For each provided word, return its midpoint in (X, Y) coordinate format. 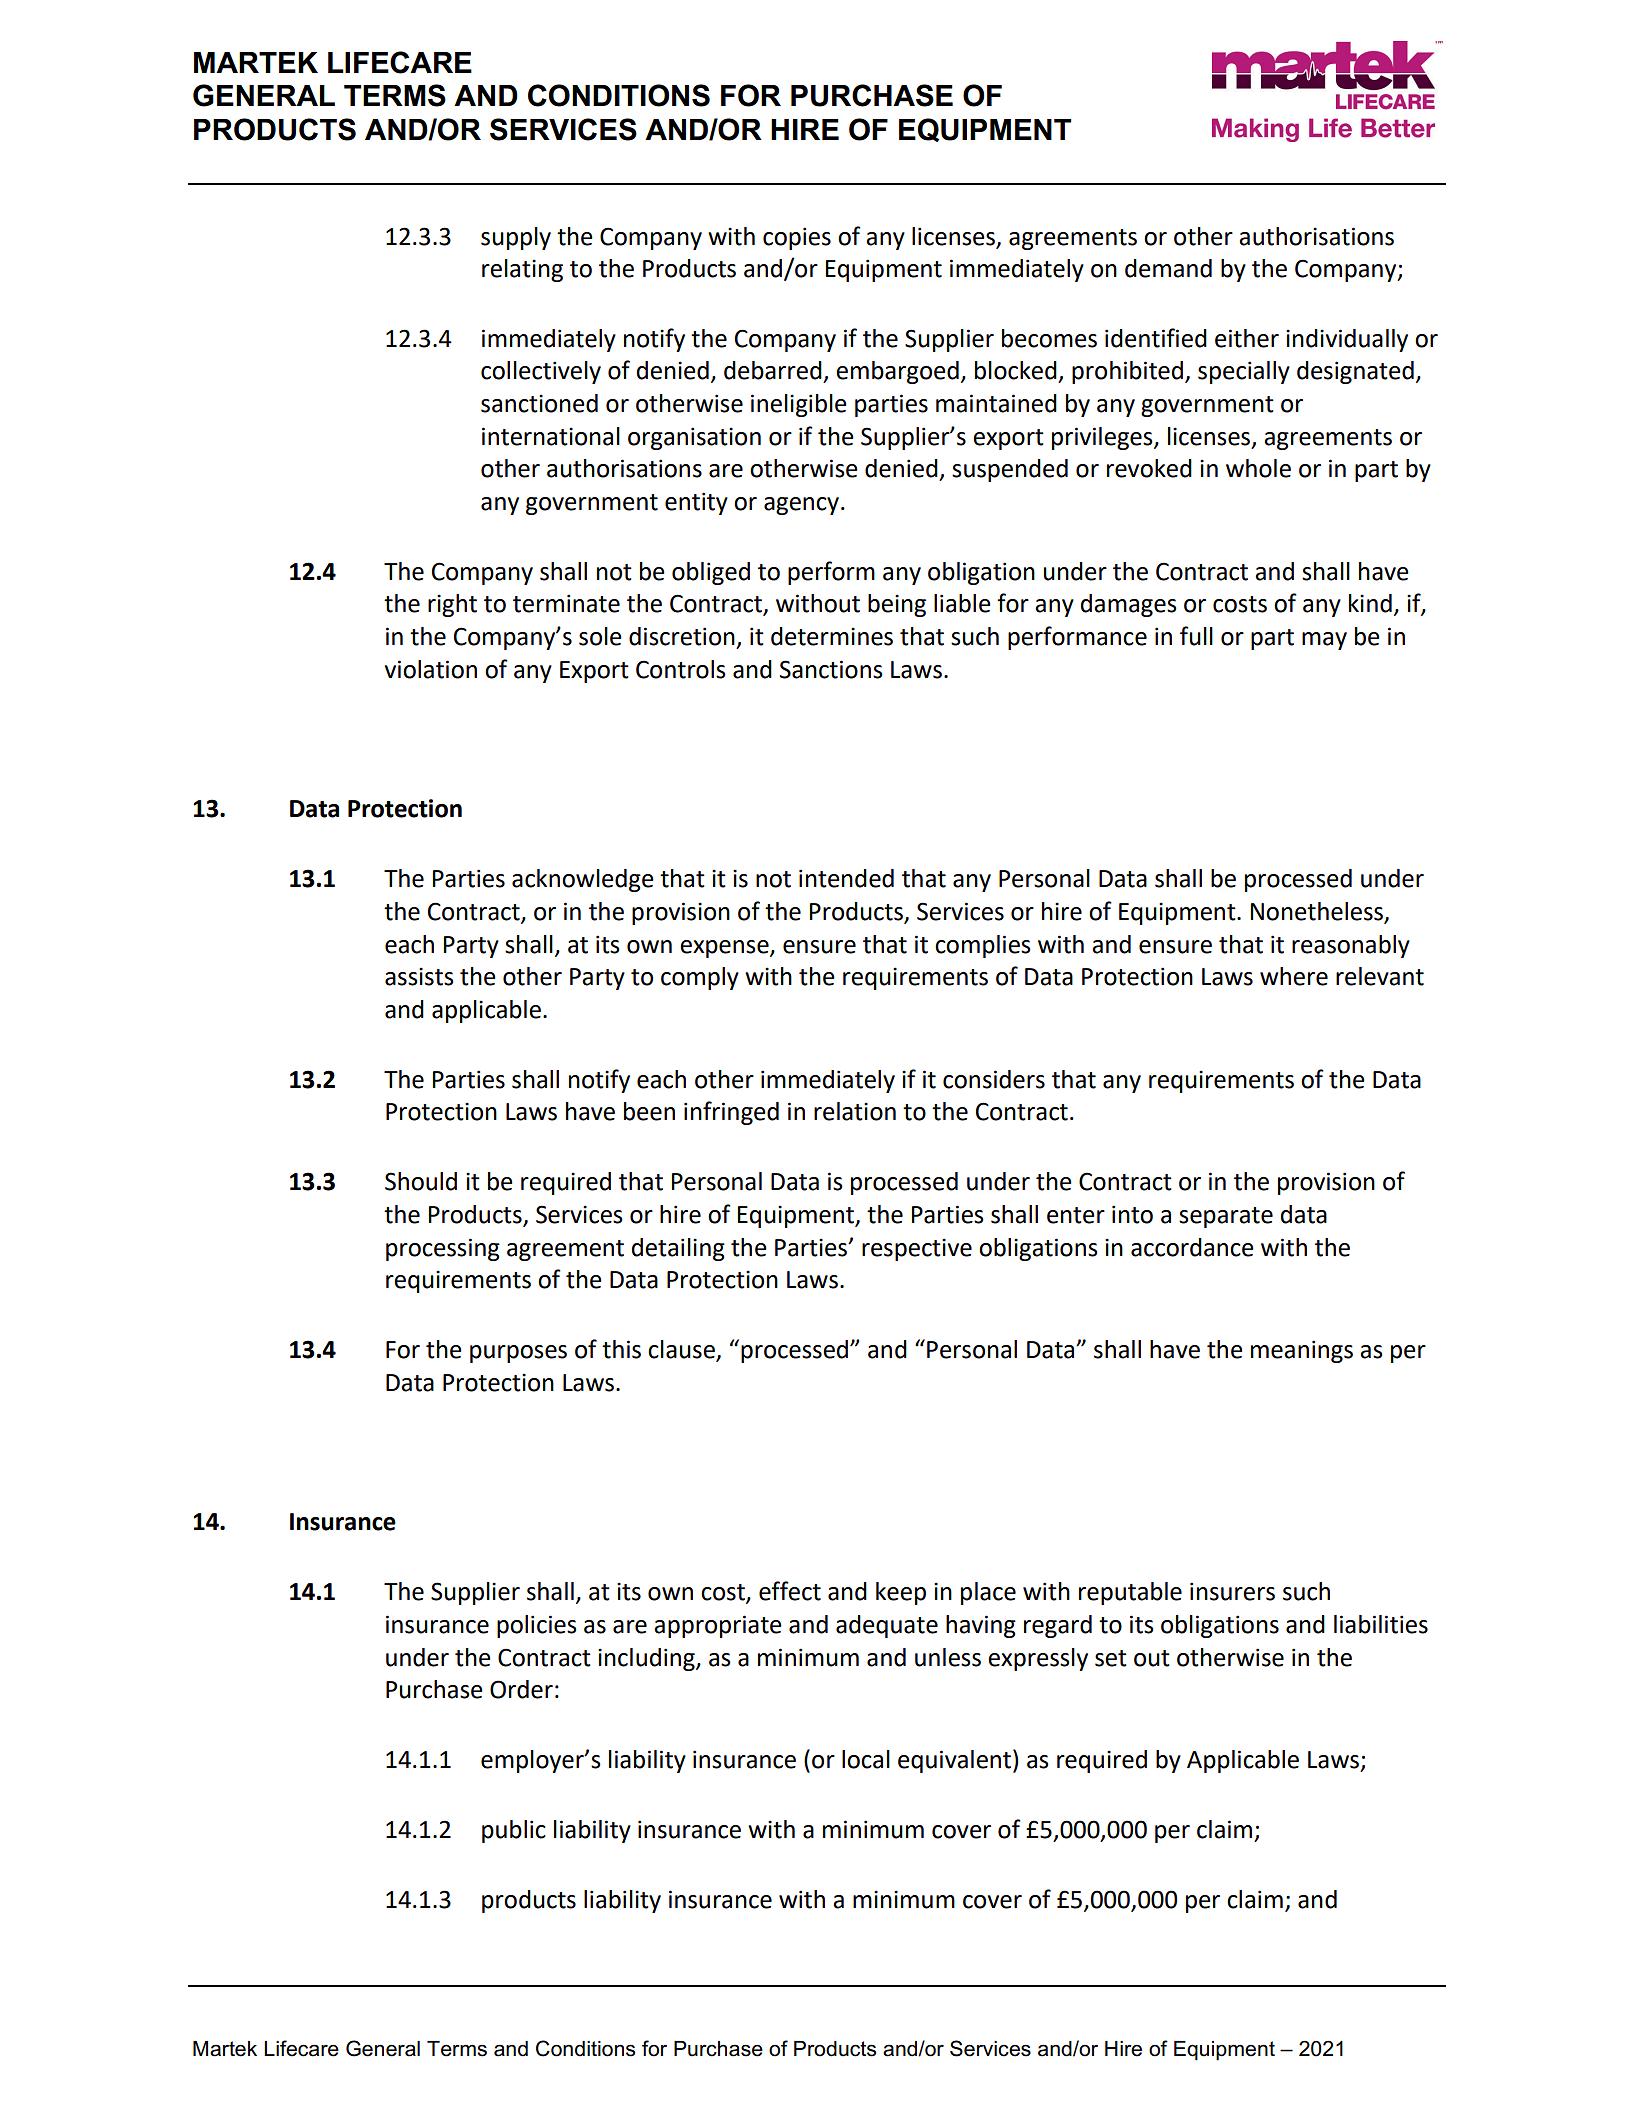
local (866, 1759)
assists (419, 976)
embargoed (897, 372)
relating (522, 270)
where (1294, 976)
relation (855, 1111)
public (514, 1831)
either (1247, 338)
